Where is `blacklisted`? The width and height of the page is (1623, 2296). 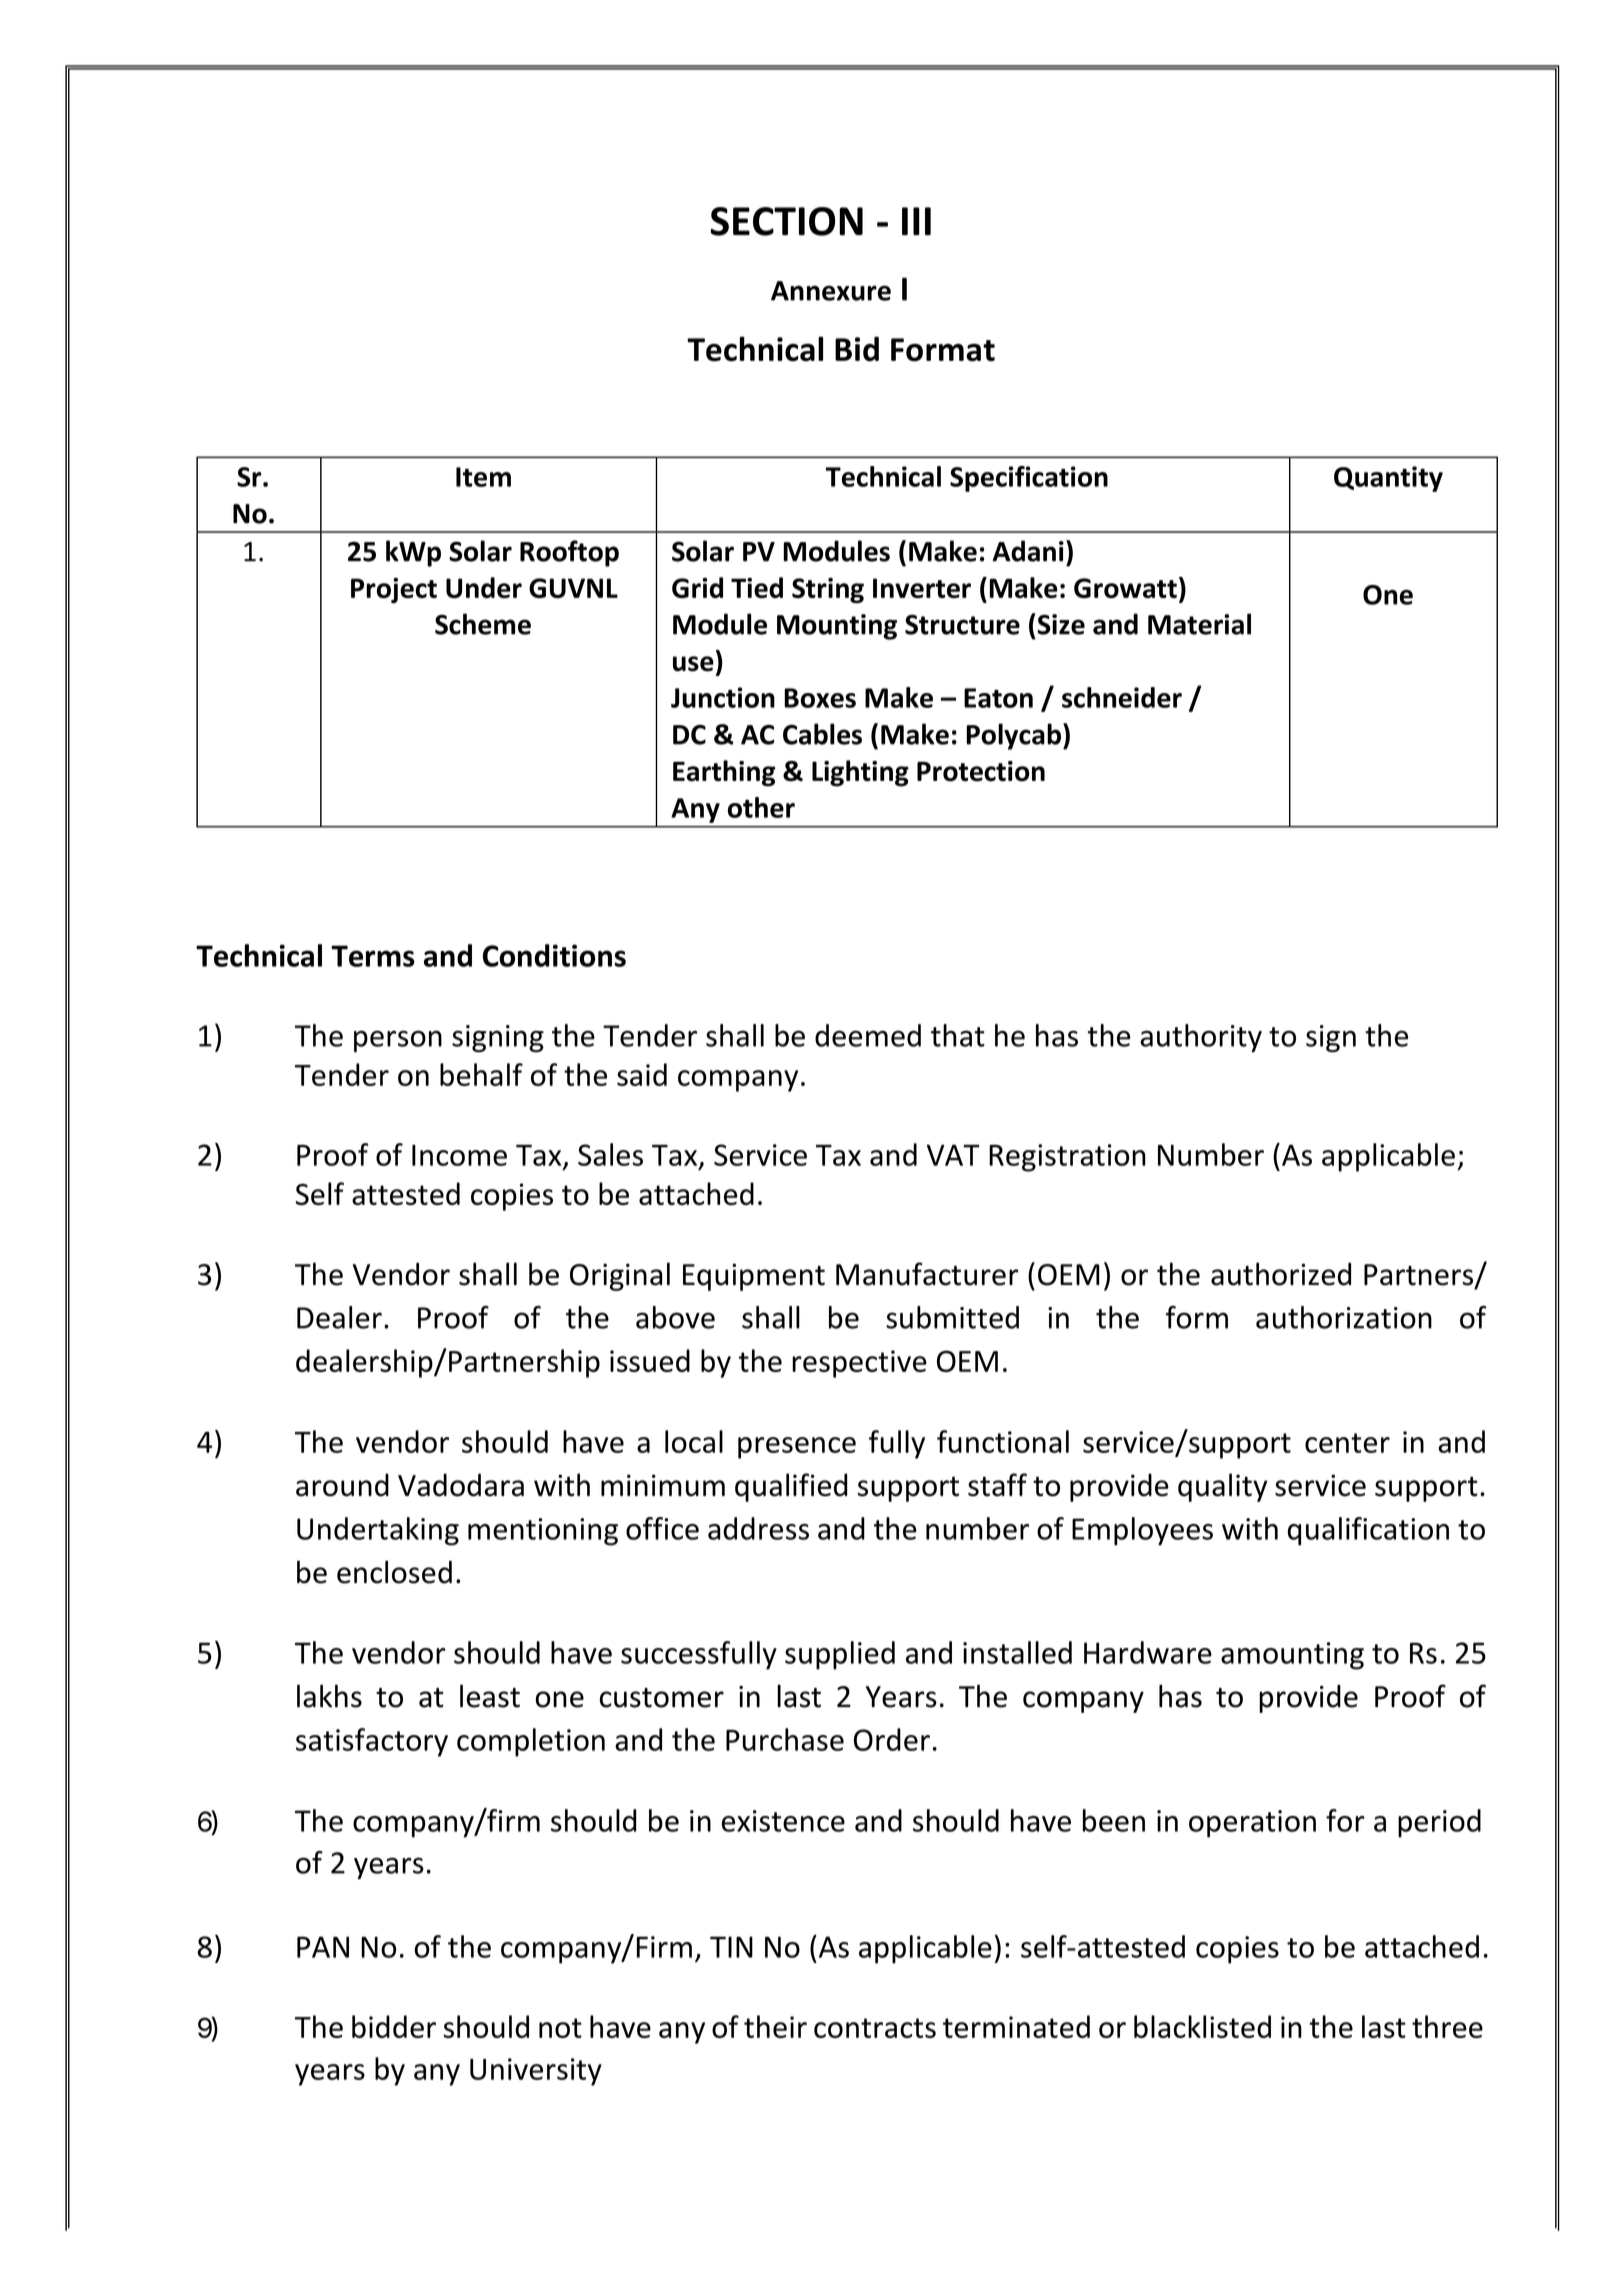 blacklisted is located at coordinates (1202, 2026).
